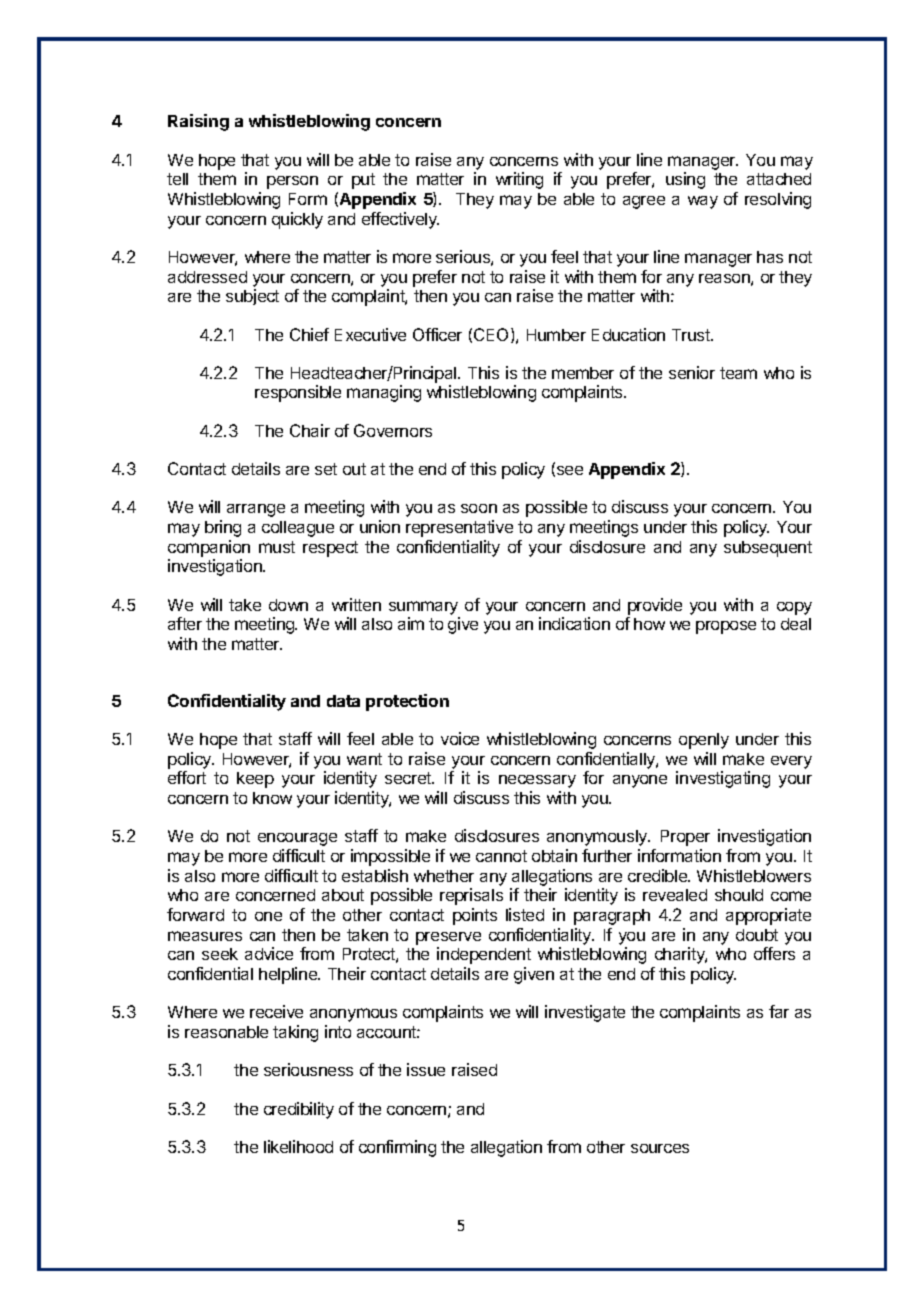 This screenshot has height=1308, width=924. I want to click on using, so click(685, 180).
